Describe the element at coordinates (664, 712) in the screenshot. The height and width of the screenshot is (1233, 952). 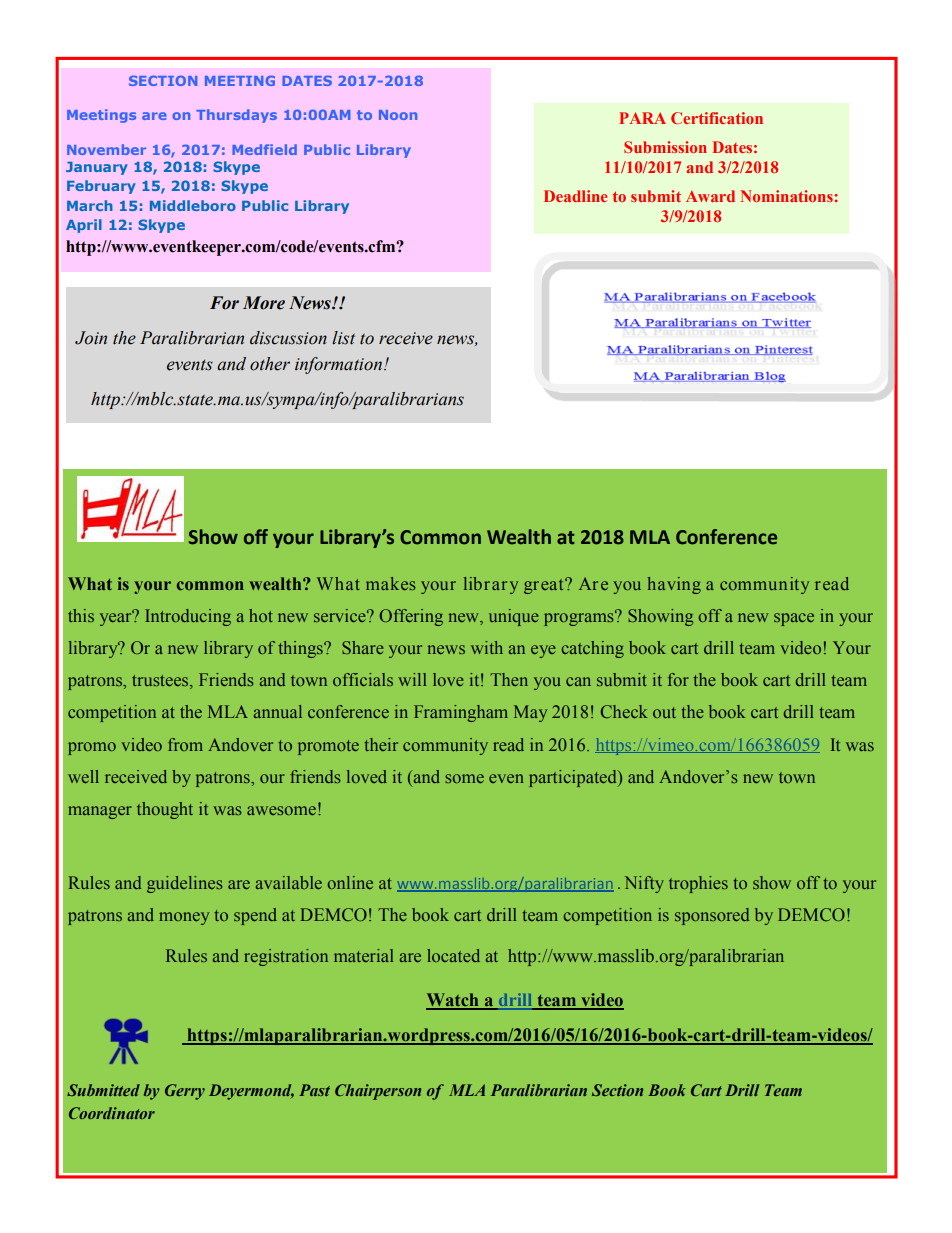
I see `out` at that location.
